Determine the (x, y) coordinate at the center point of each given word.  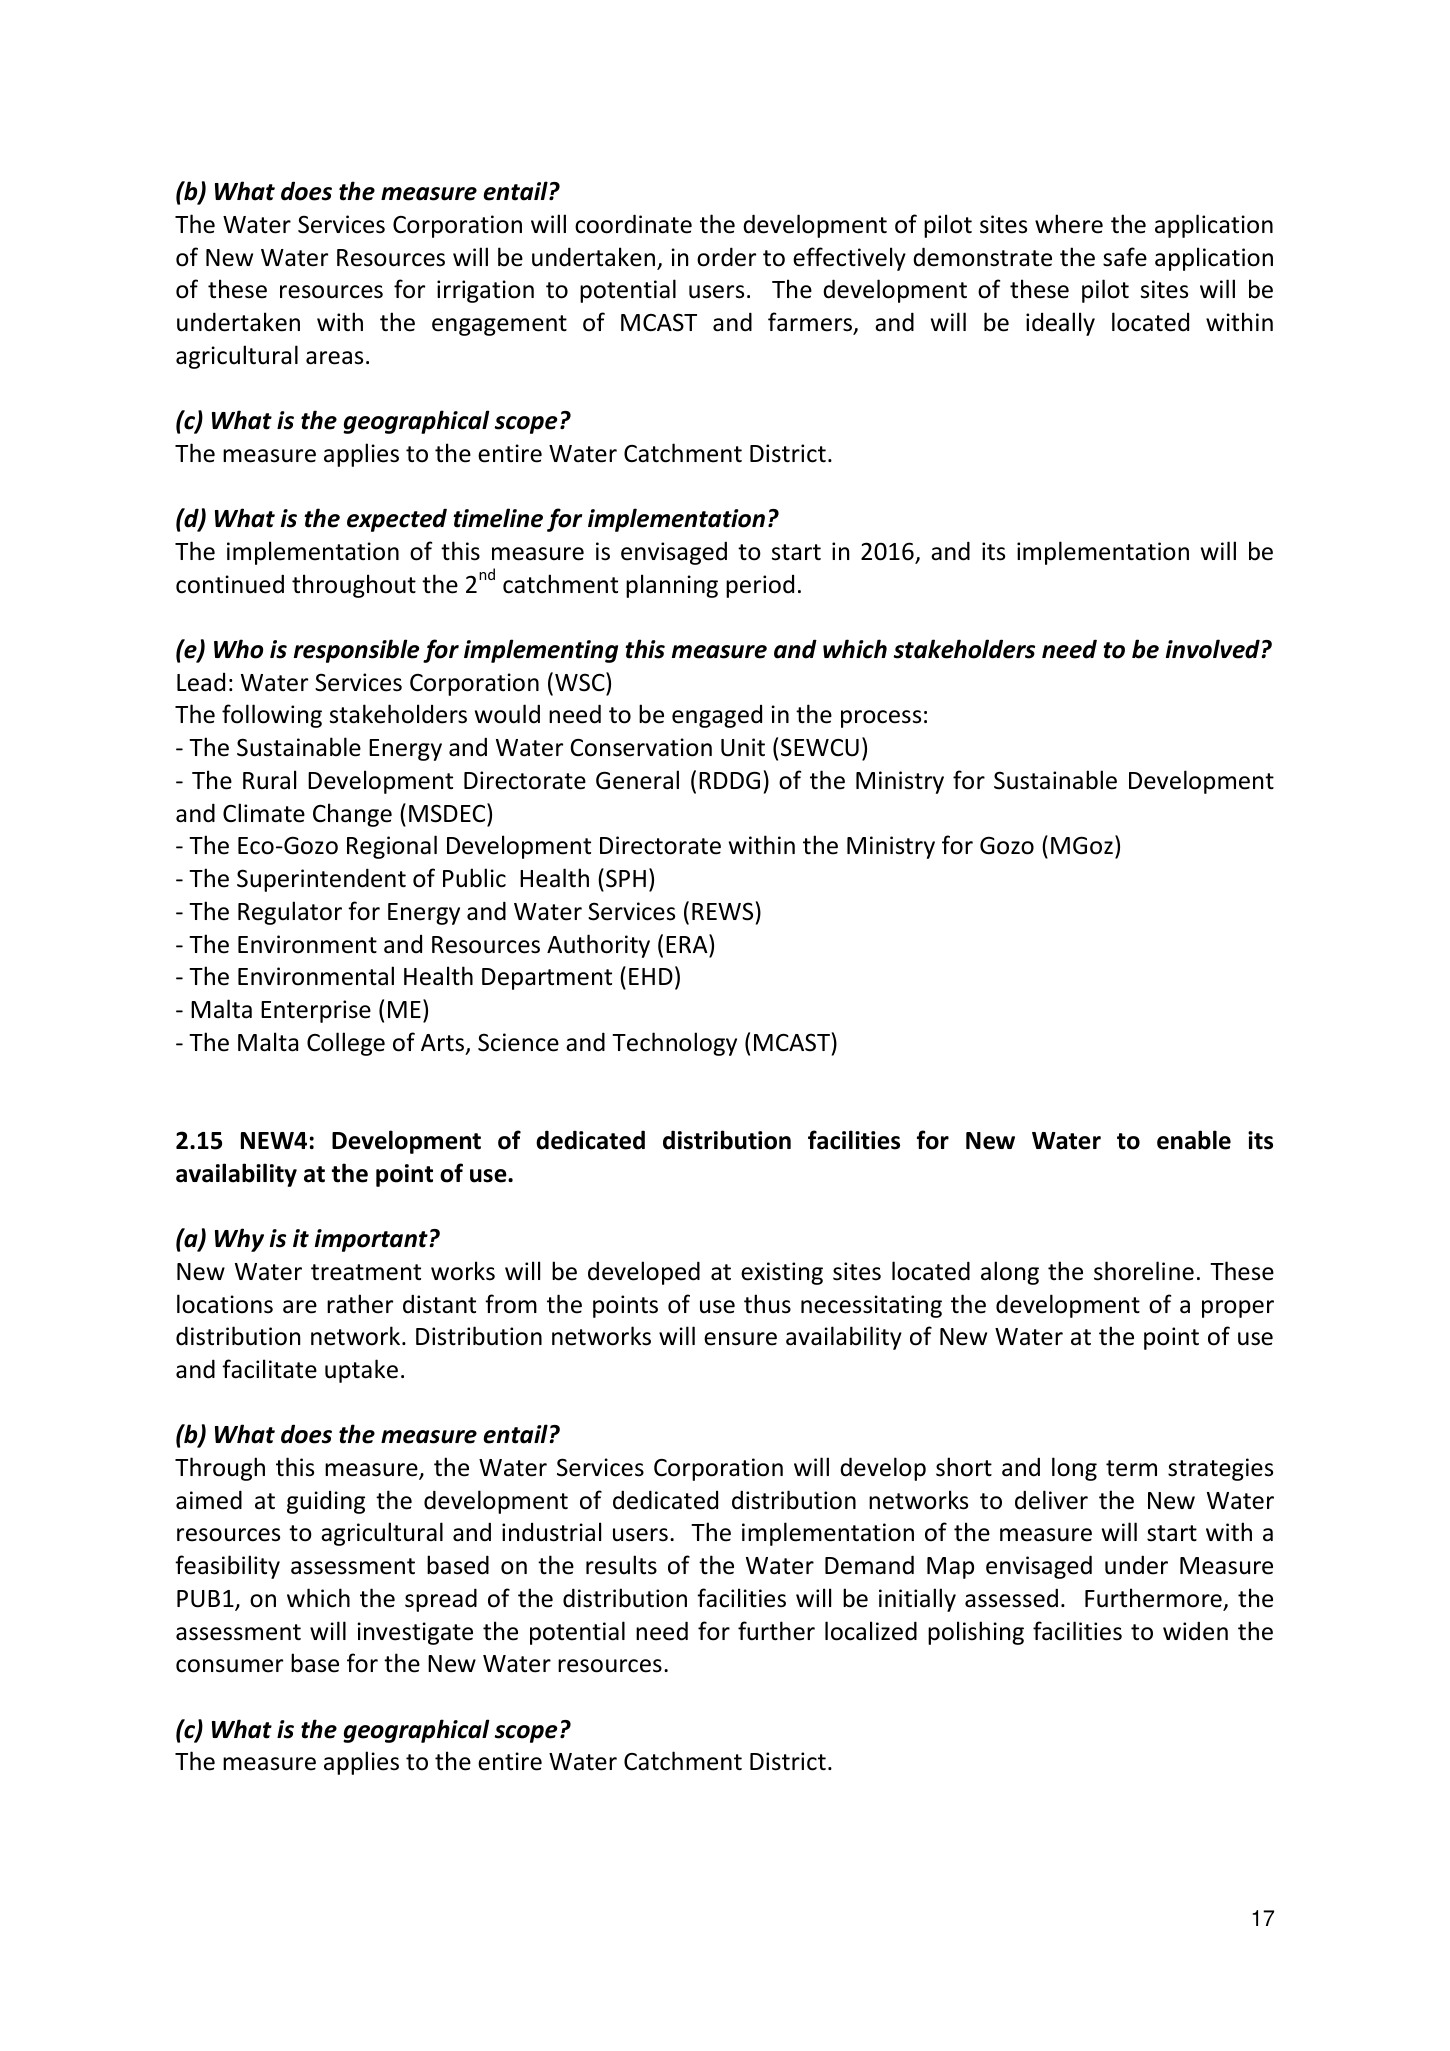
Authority (598, 946)
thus (767, 1304)
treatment (366, 1272)
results (621, 1565)
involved (1213, 649)
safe (1125, 257)
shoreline (1144, 1271)
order (726, 257)
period (760, 586)
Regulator (290, 913)
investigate (415, 1633)
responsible (357, 651)
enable (1194, 1140)
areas (334, 358)
